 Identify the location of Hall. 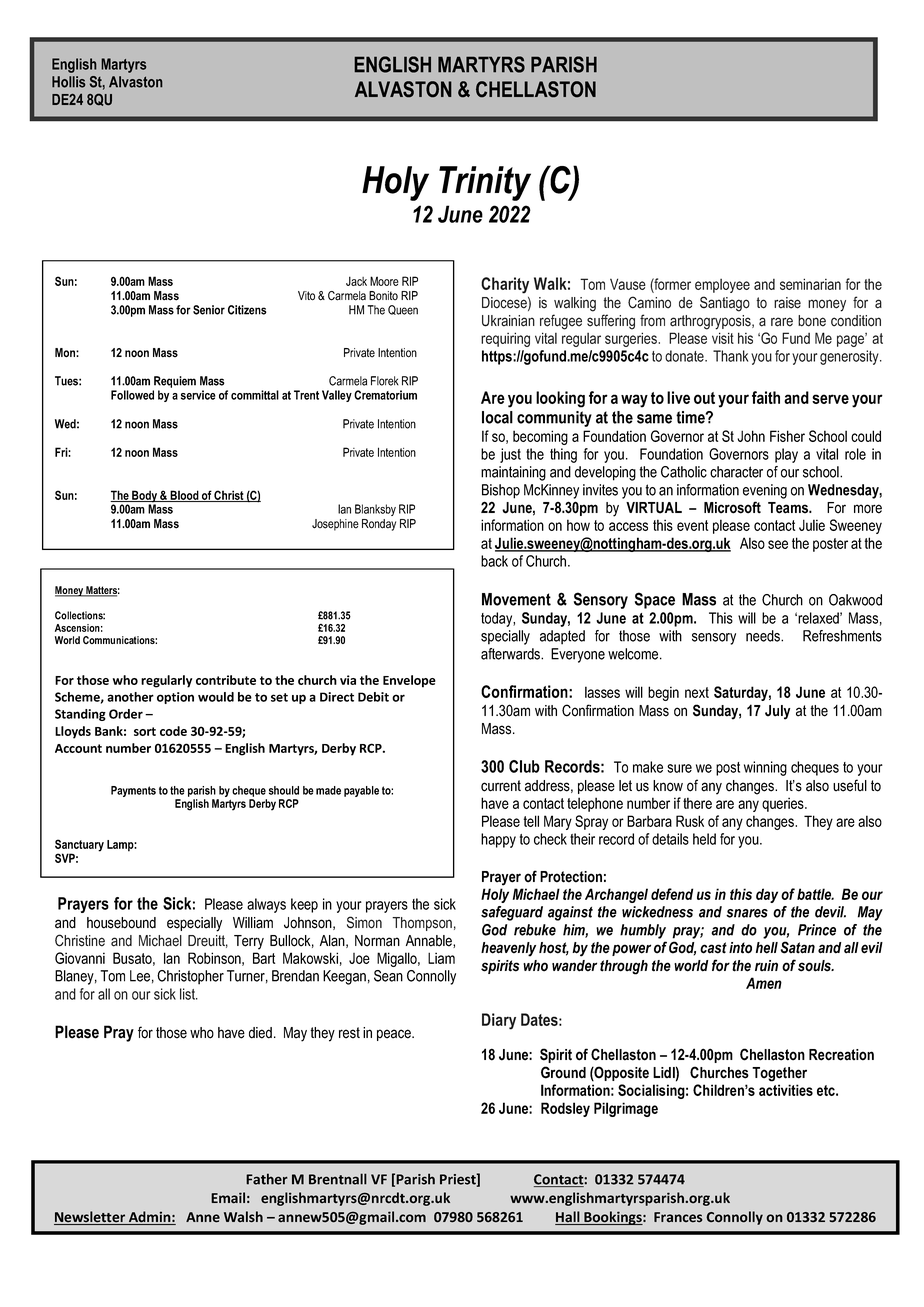
(568, 1218).
